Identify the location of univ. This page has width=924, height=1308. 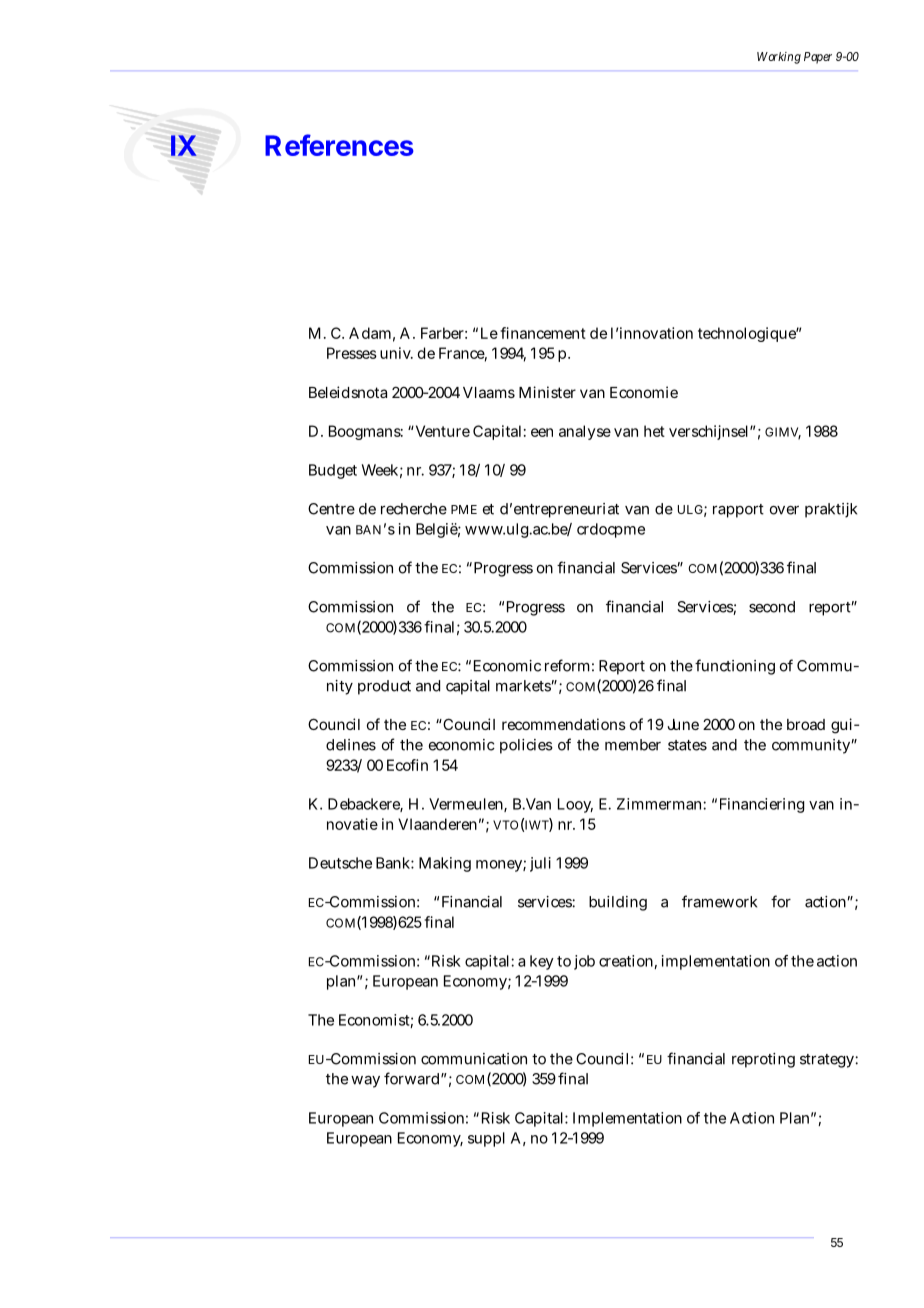
(395, 353).
